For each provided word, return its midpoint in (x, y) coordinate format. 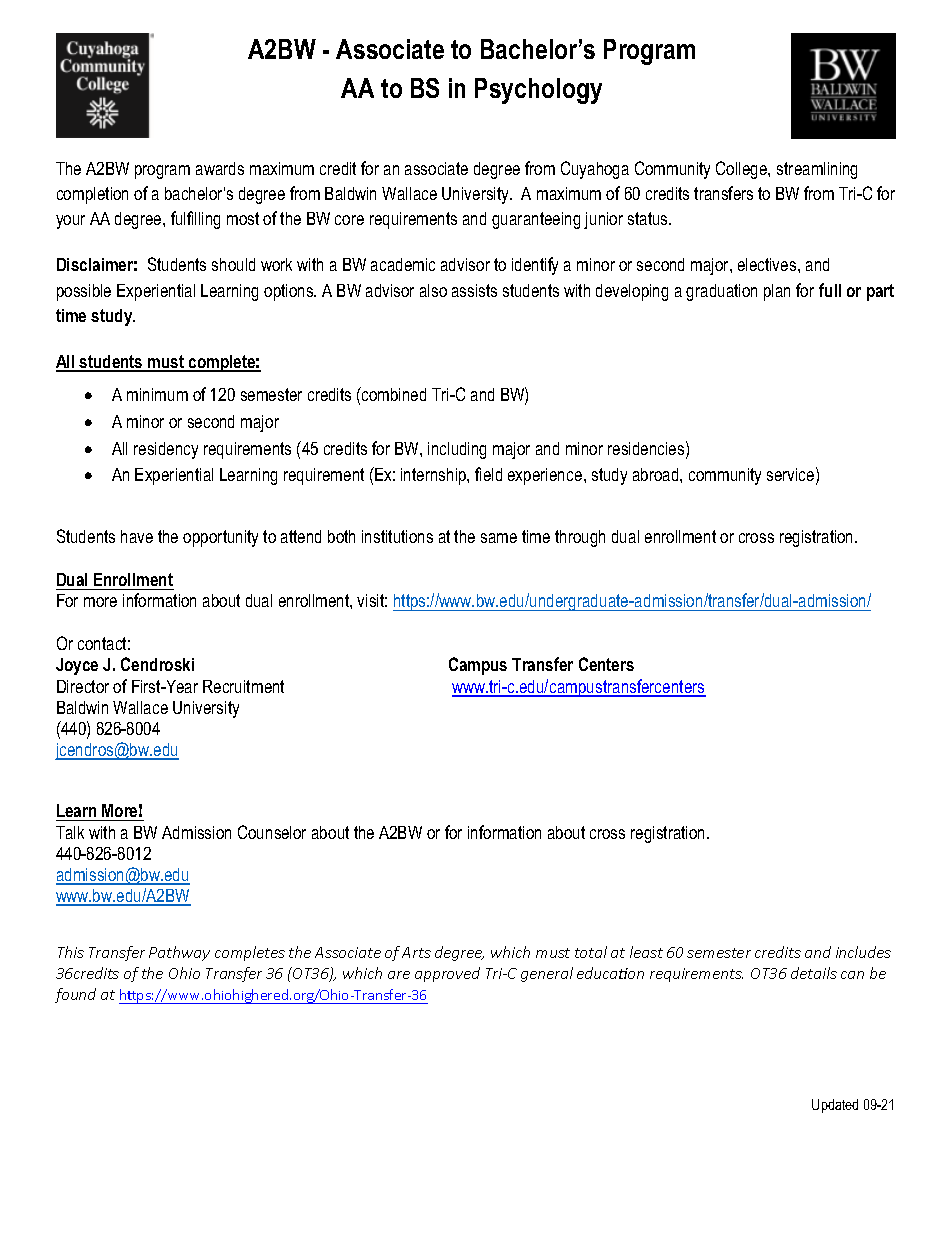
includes (863, 952)
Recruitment (243, 686)
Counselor (272, 832)
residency (166, 450)
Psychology (538, 91)
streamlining (817, 170)
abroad (657, 474)
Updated (835, 1106)
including (457, 450)
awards (220, 168)
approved (447, 974)
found (75, 995)
